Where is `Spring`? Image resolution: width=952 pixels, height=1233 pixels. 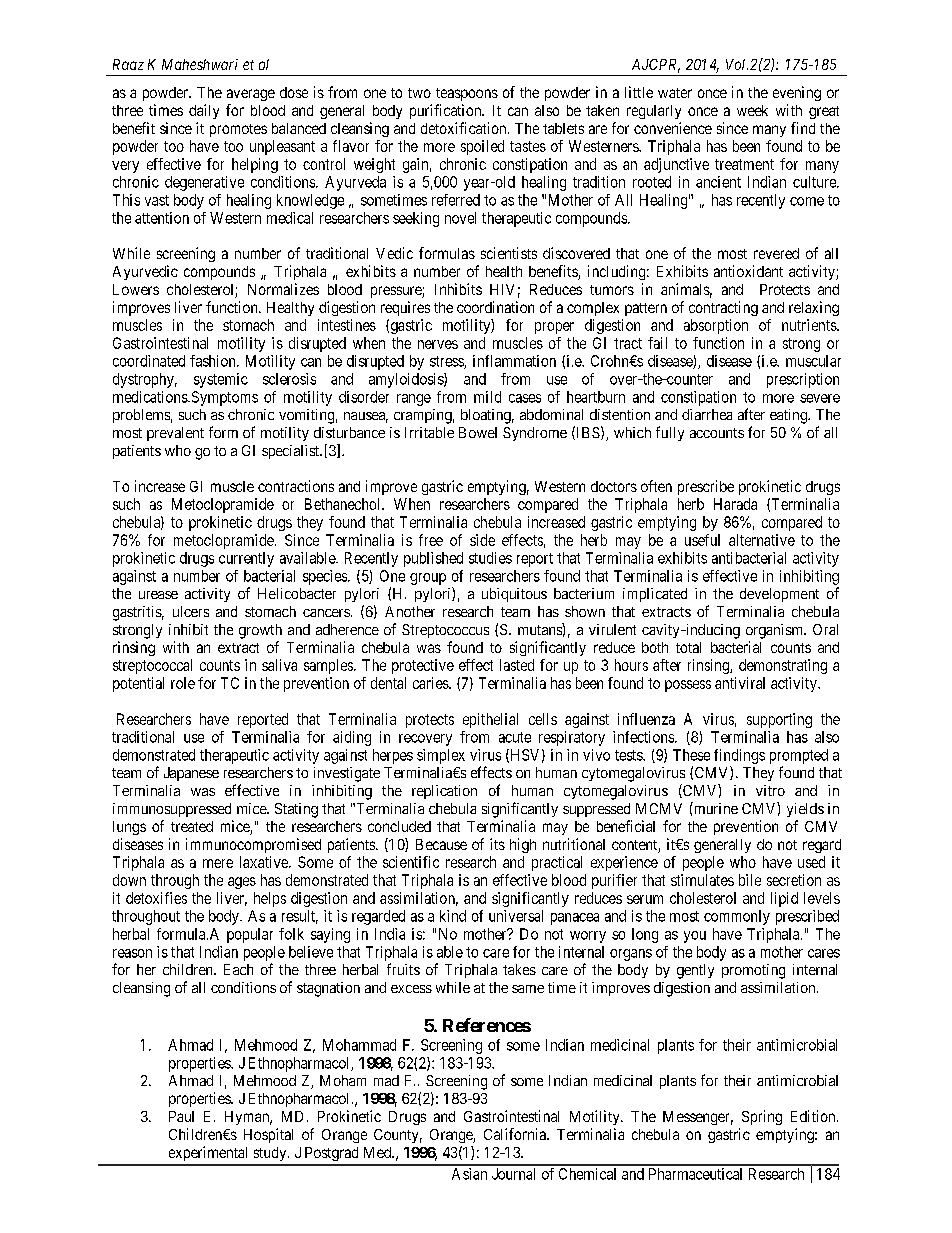 Spring is located at coordinates (762, 1117).
